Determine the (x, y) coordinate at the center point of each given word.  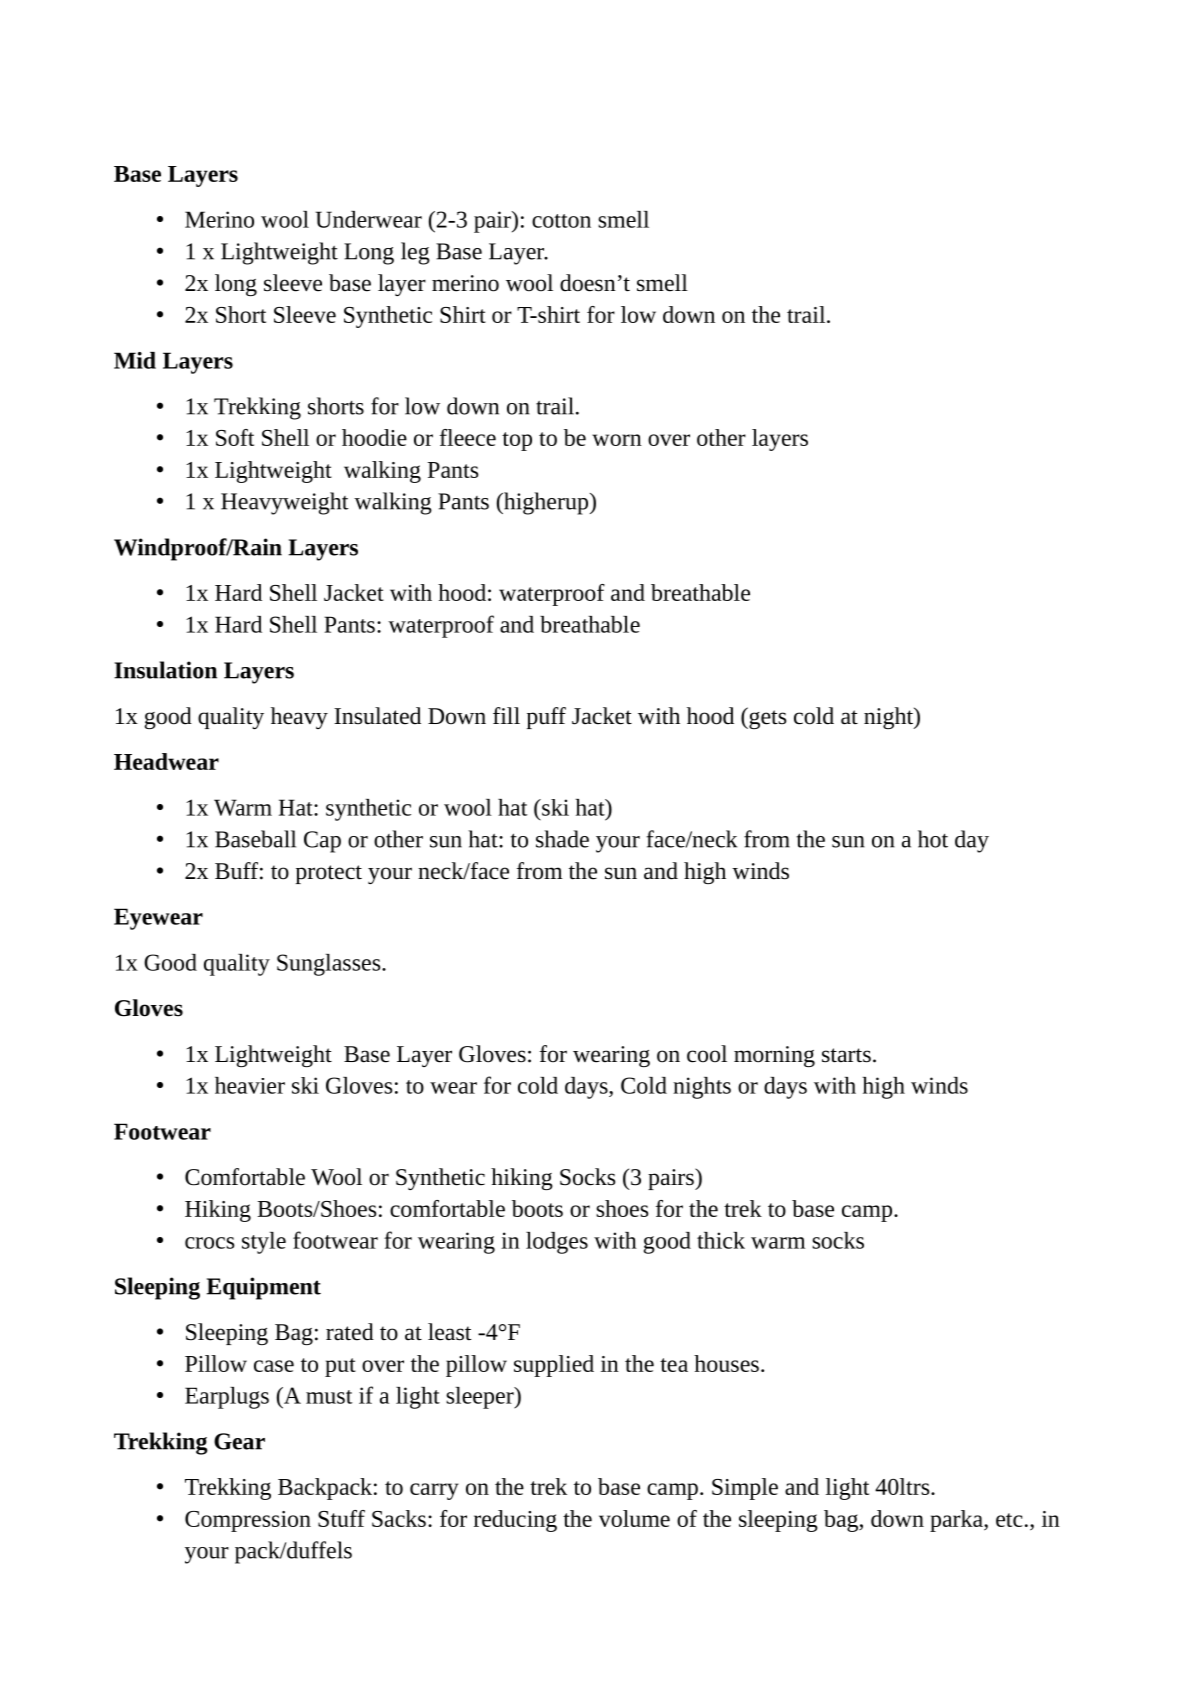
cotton (561, 221)
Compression (248, 1521)
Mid (135, 360)
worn (617, 440)
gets (766, 718)
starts (846, 1055)
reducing (515, 1521)
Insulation (165, 670)
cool (707, 1054)
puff (546, 718)
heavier (250, 1085)
